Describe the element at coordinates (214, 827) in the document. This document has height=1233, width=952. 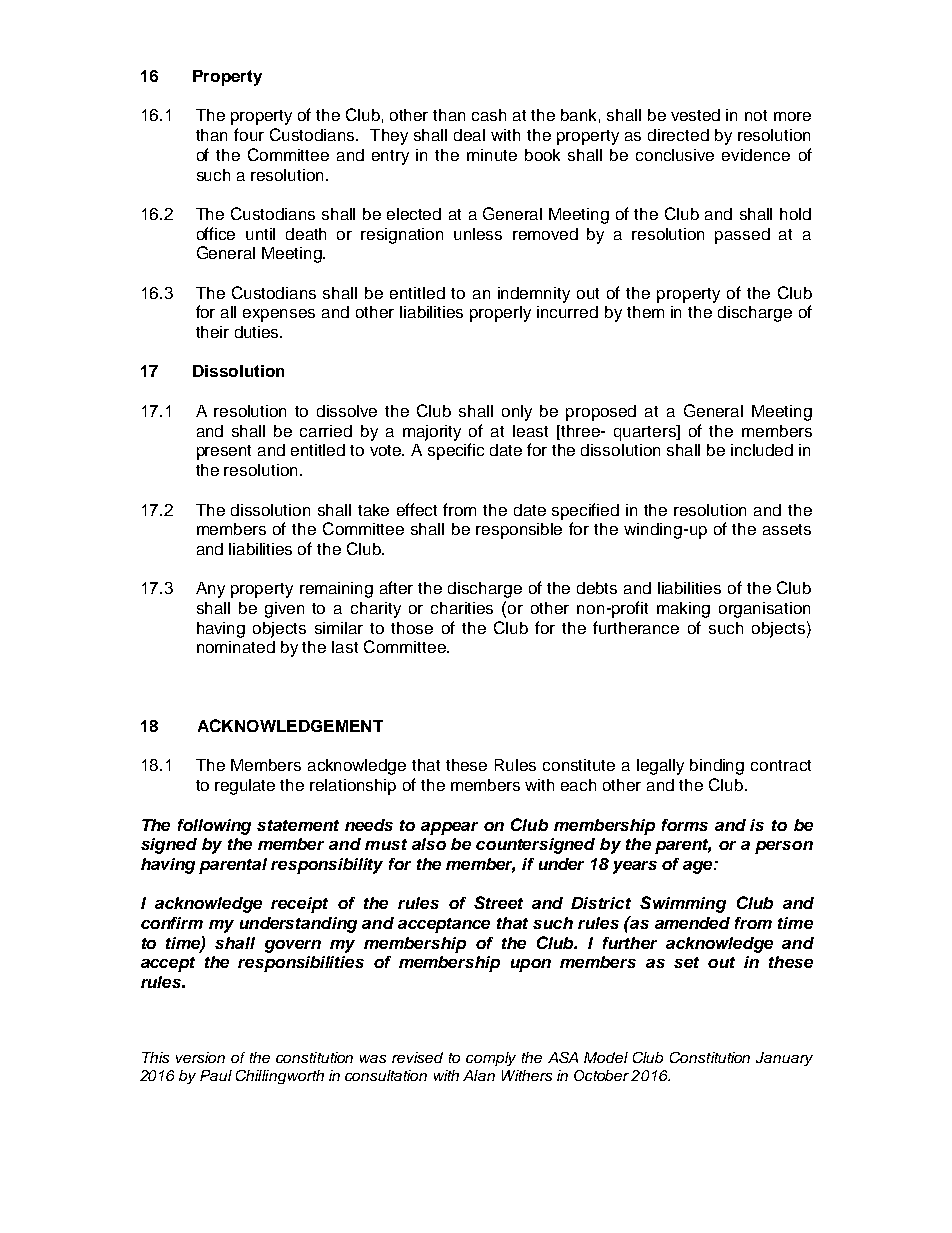
I see `following` at that location.
